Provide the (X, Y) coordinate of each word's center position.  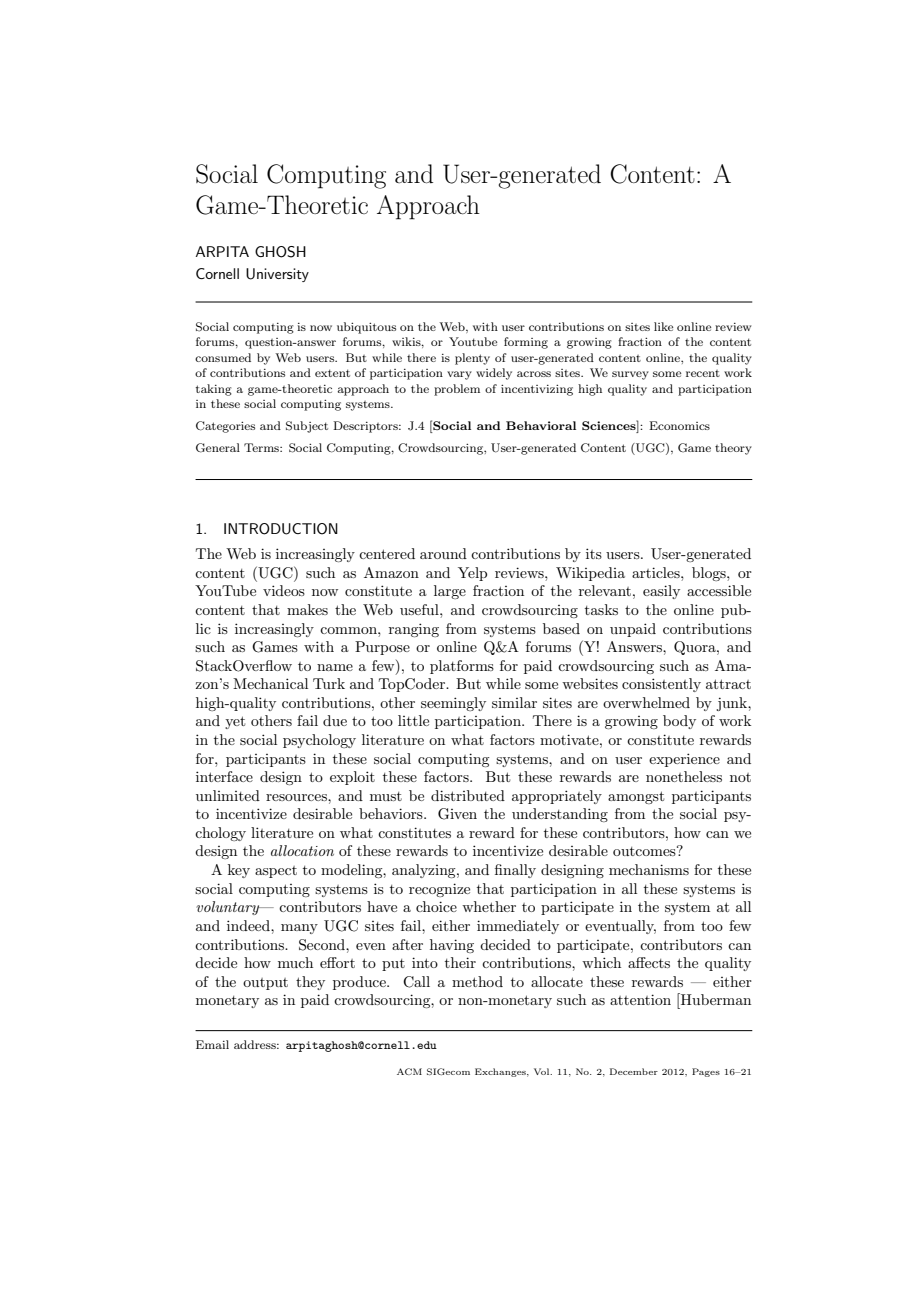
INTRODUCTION (281, 529)
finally (515, 871)
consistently (661, 685)
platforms (462, 667)
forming (526, 343)
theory (733, 449)
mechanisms (649, 869)
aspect (276, 872)
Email (212, 1044)
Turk (329, 683)
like (663, 326)
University (277, 275)
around (443, 553)
